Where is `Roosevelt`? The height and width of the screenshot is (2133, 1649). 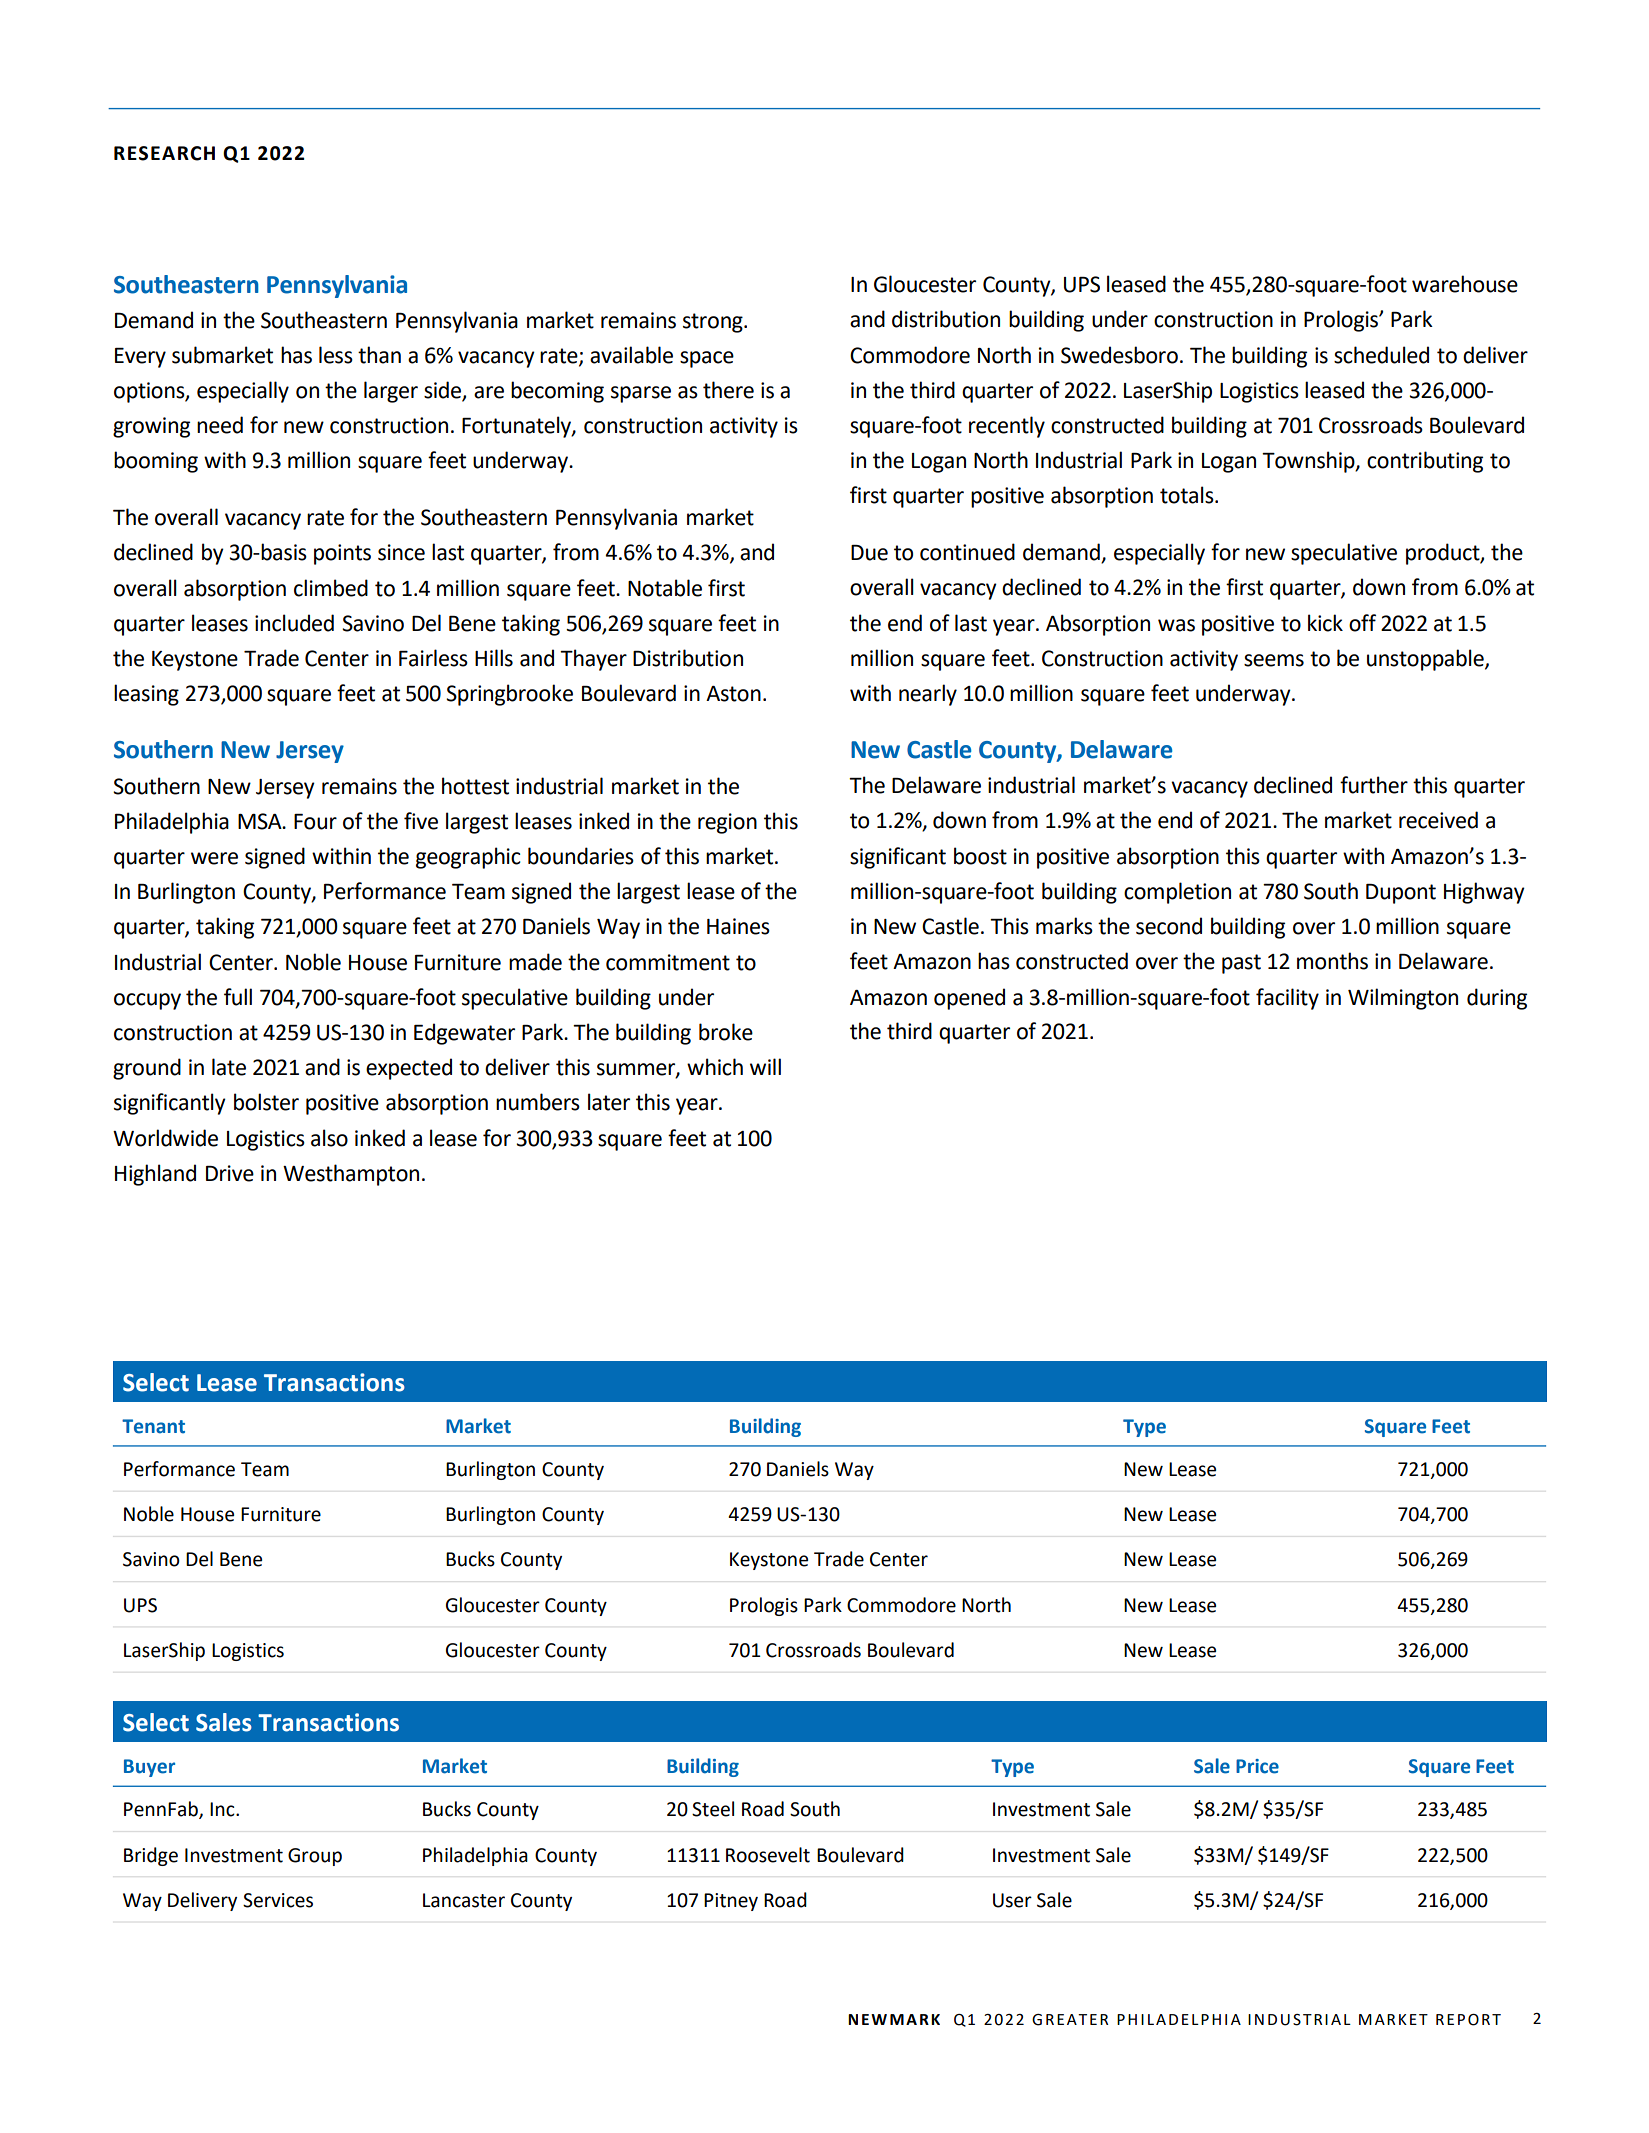
Roosevelt is located at coordinates (768, 1855).
